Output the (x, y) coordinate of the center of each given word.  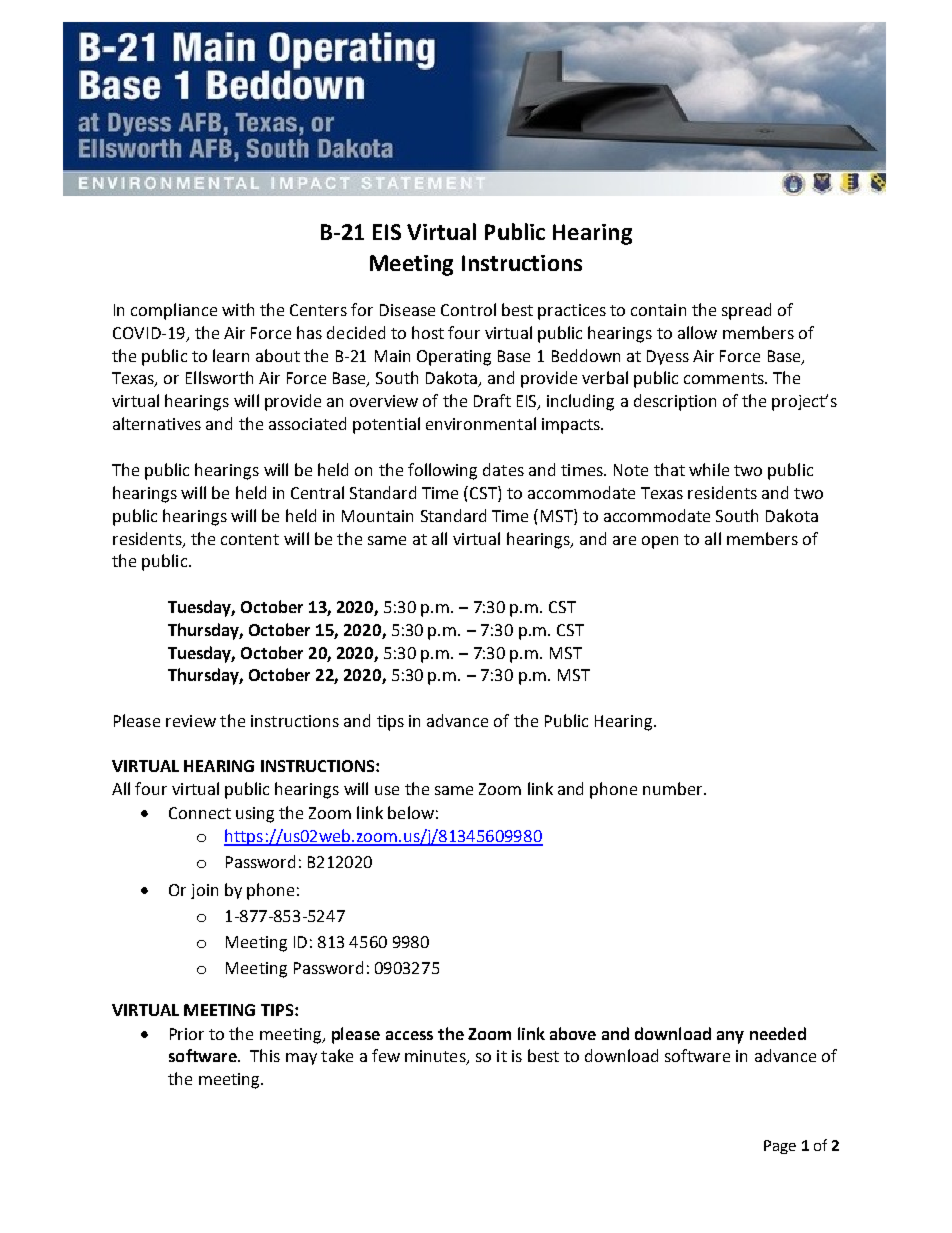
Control (468, 309)
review (191, 721)
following (442, 471)
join (204, 891)
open (660, 542)
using (255, 815)
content (250, 539)
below (411, 812)
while (709, 469)
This (265, 1055)
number (674, 788)
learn (231, 355)
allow (697, 332)
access (409, 1035)
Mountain (377, 516)
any (730, 1037)
